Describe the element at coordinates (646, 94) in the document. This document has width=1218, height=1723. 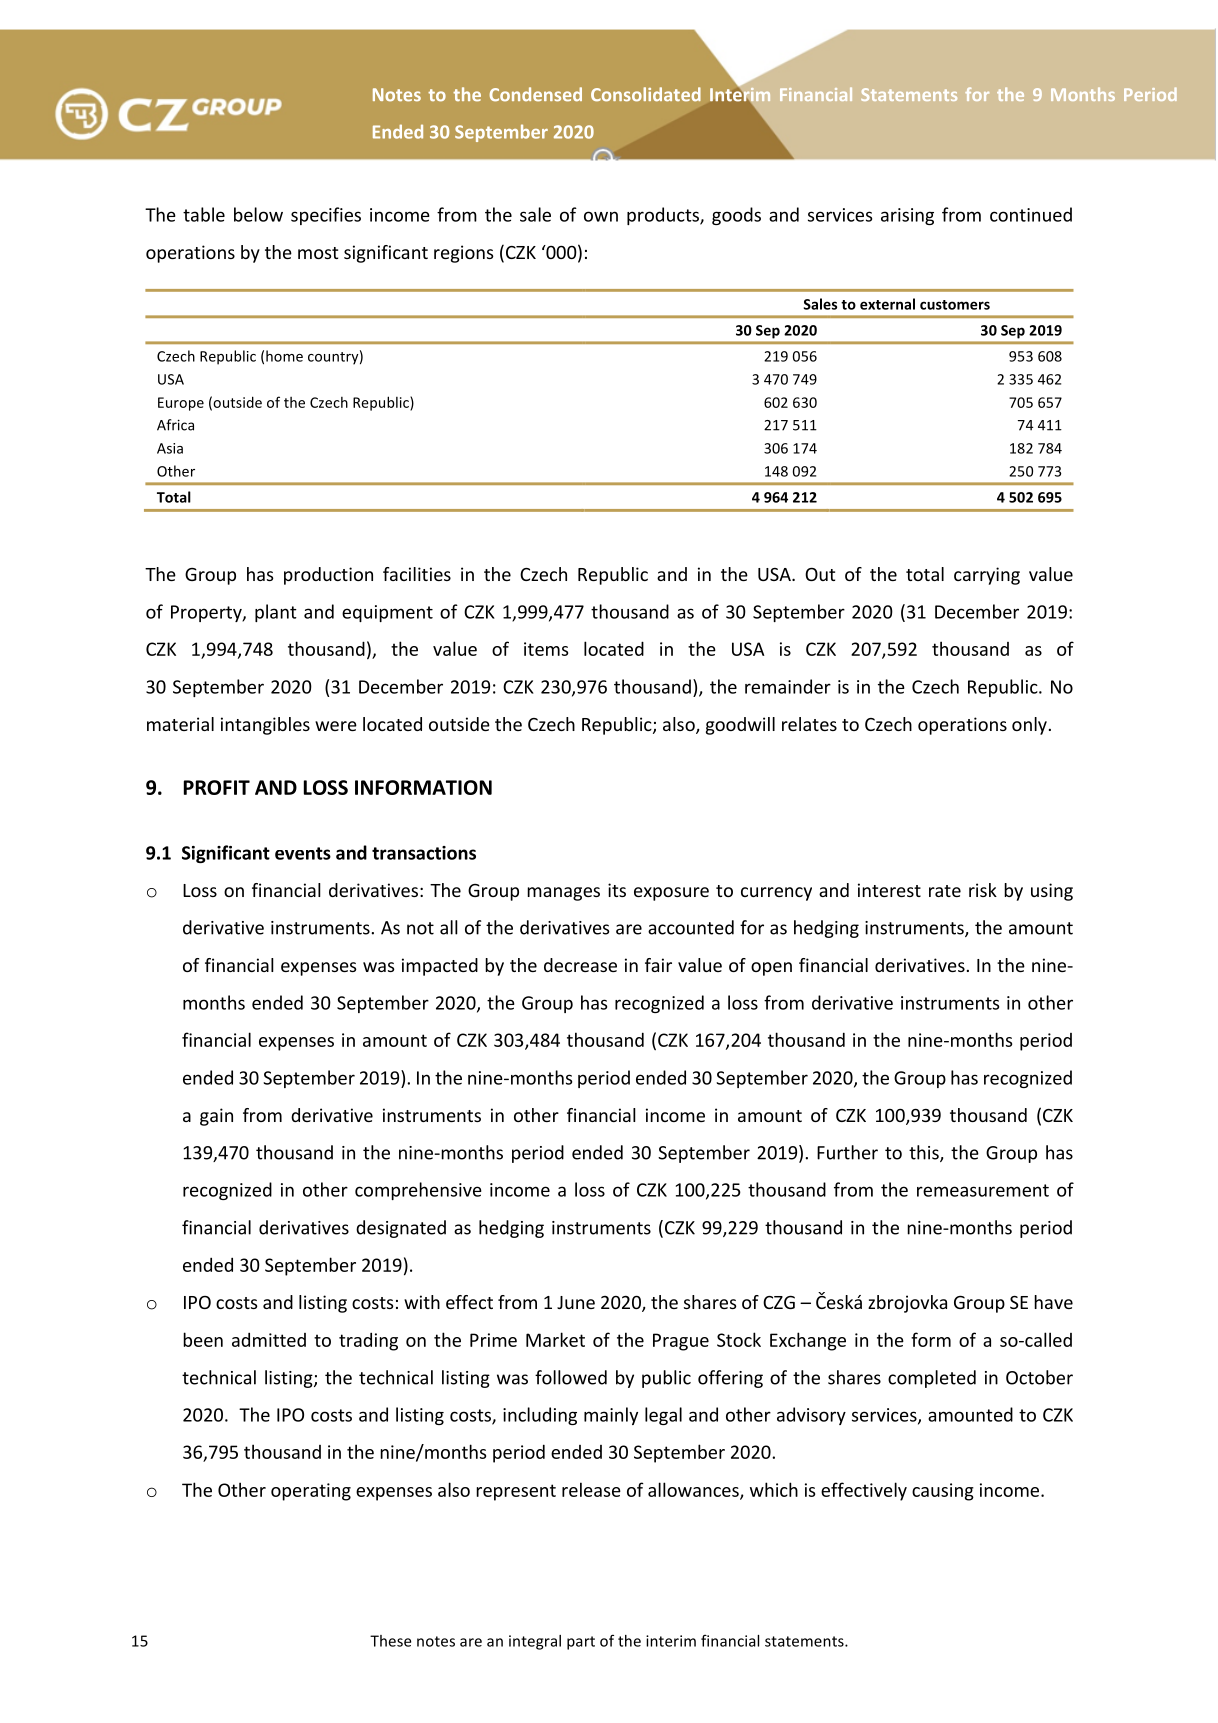
I see `Consolidated` at that location.
